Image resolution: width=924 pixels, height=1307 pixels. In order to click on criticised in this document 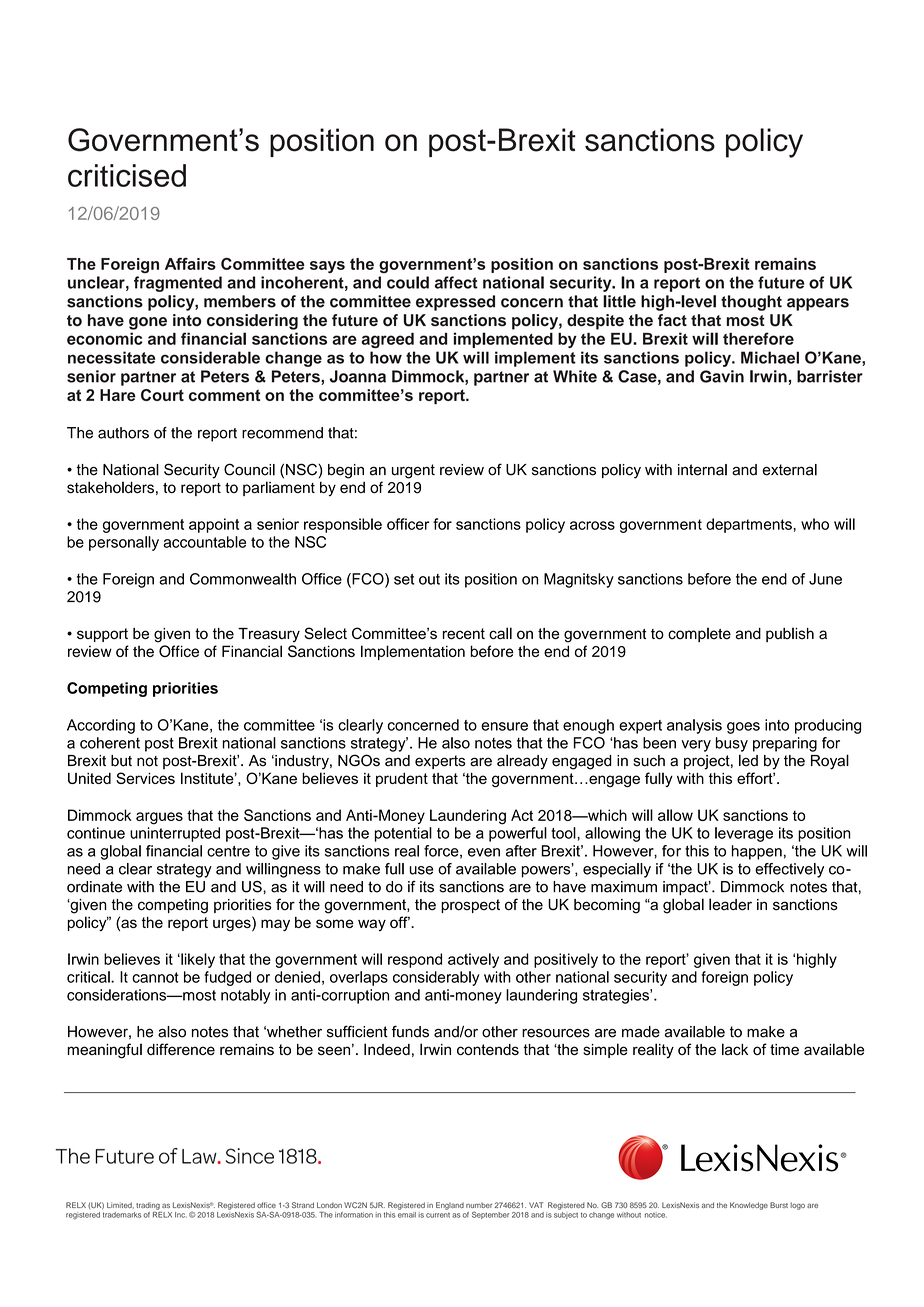, I will do `click(127, 175)`.
